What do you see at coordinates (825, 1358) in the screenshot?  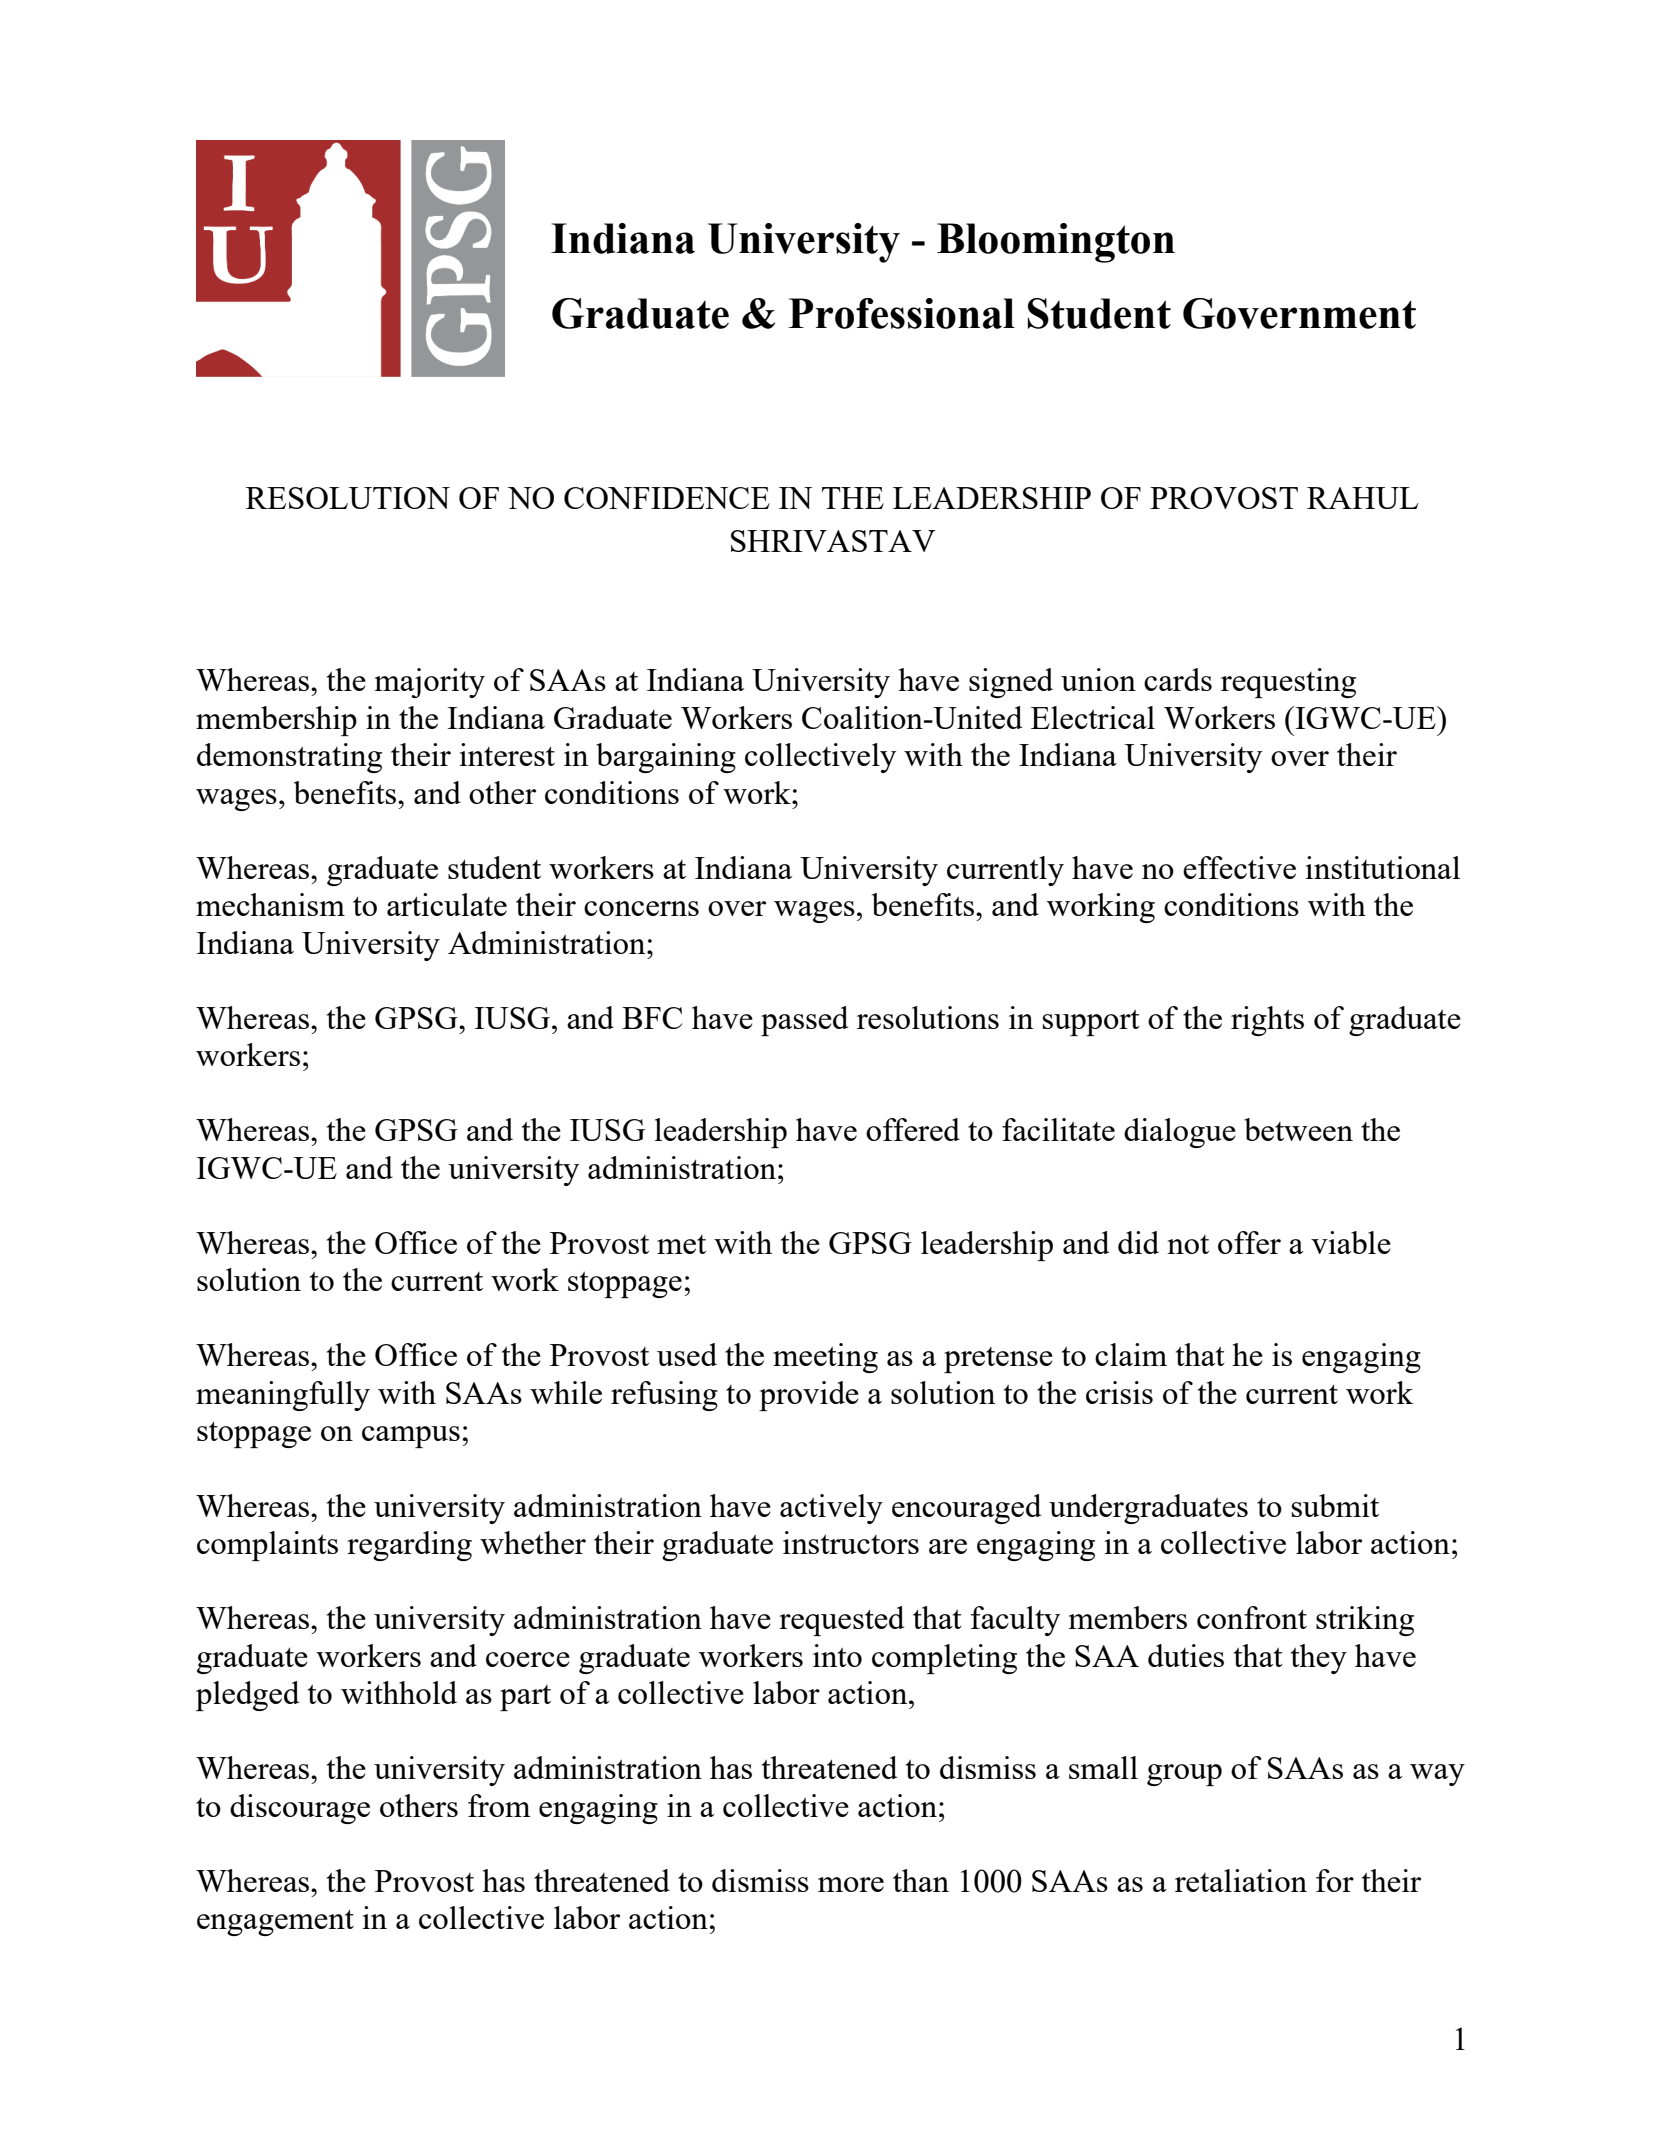 I see `meeting` at bounding box center [825, 1358].
